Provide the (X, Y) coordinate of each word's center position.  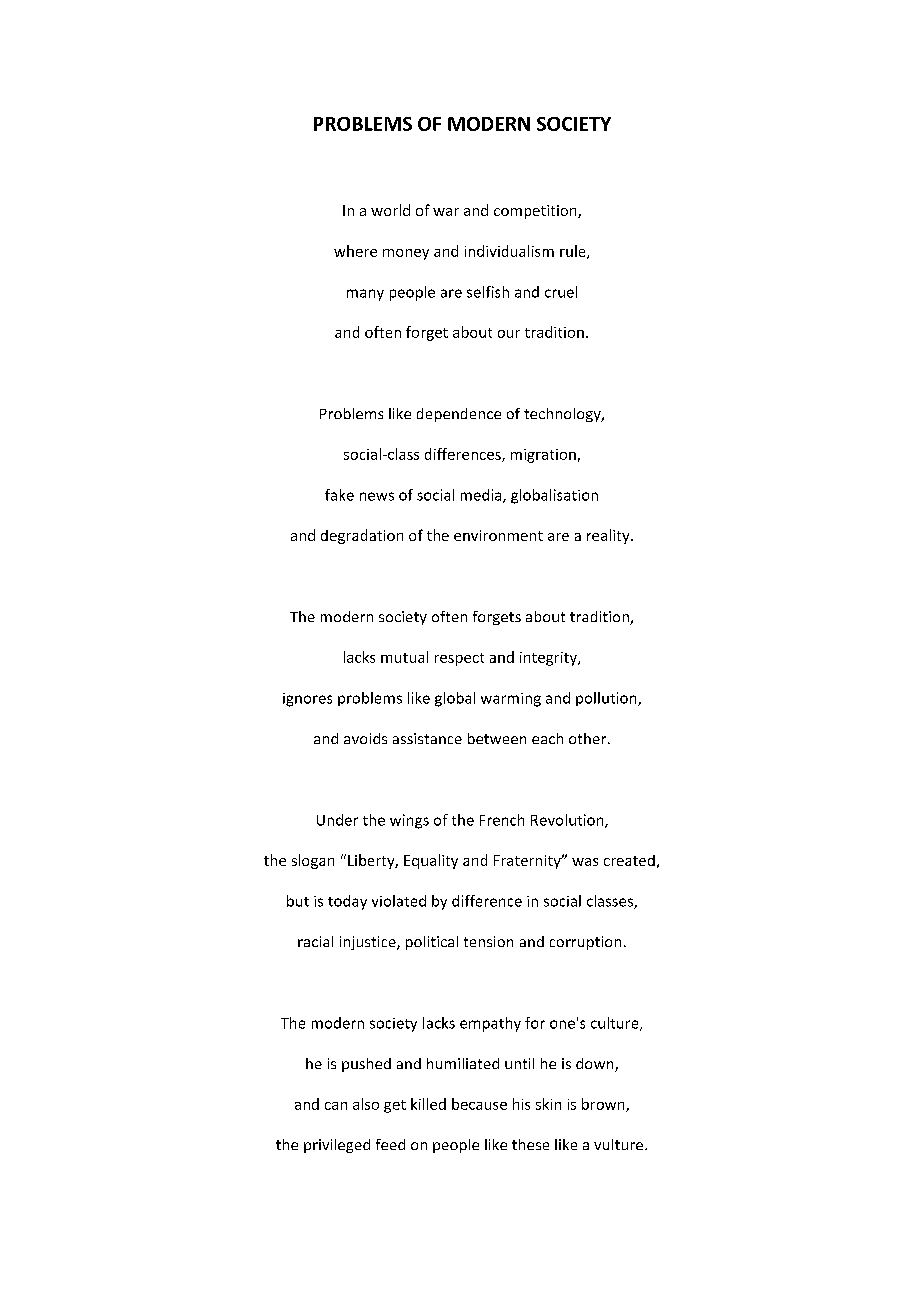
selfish (488, 292)
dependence (459, 415)
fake (339, 495)
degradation (362, 536)
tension (488, 941)
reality (609, 536)
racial (315, 941)
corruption (585, 943)
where (355, 251)
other (589, 738)
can (336, 1106)
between (497, 738)
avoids (365, 738)
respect (459, 659)
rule (574, 252)
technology (563, 415)
